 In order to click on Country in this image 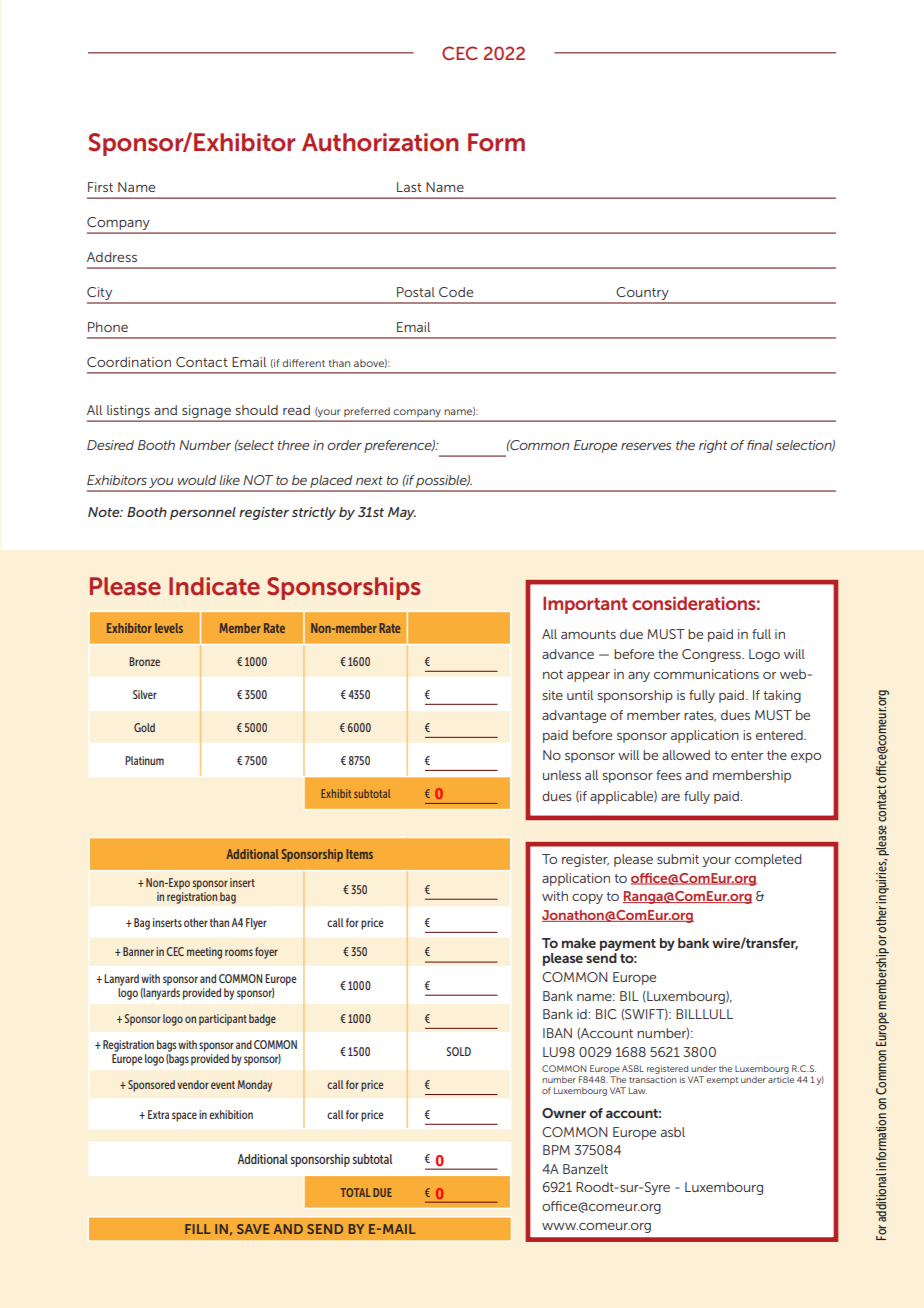, I will do `click(643, 295)`.
